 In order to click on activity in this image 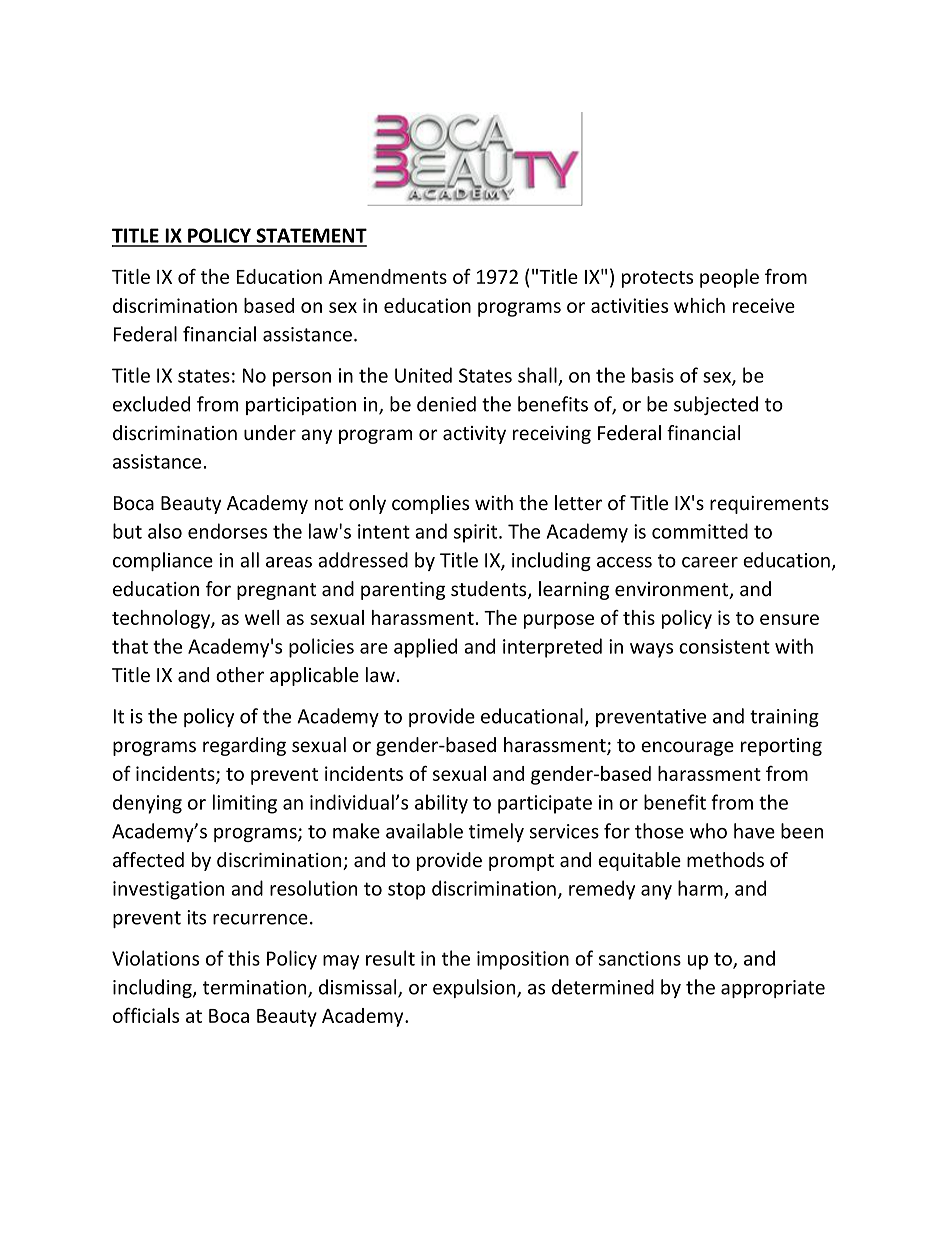, I will do `click(474, 435)`.
